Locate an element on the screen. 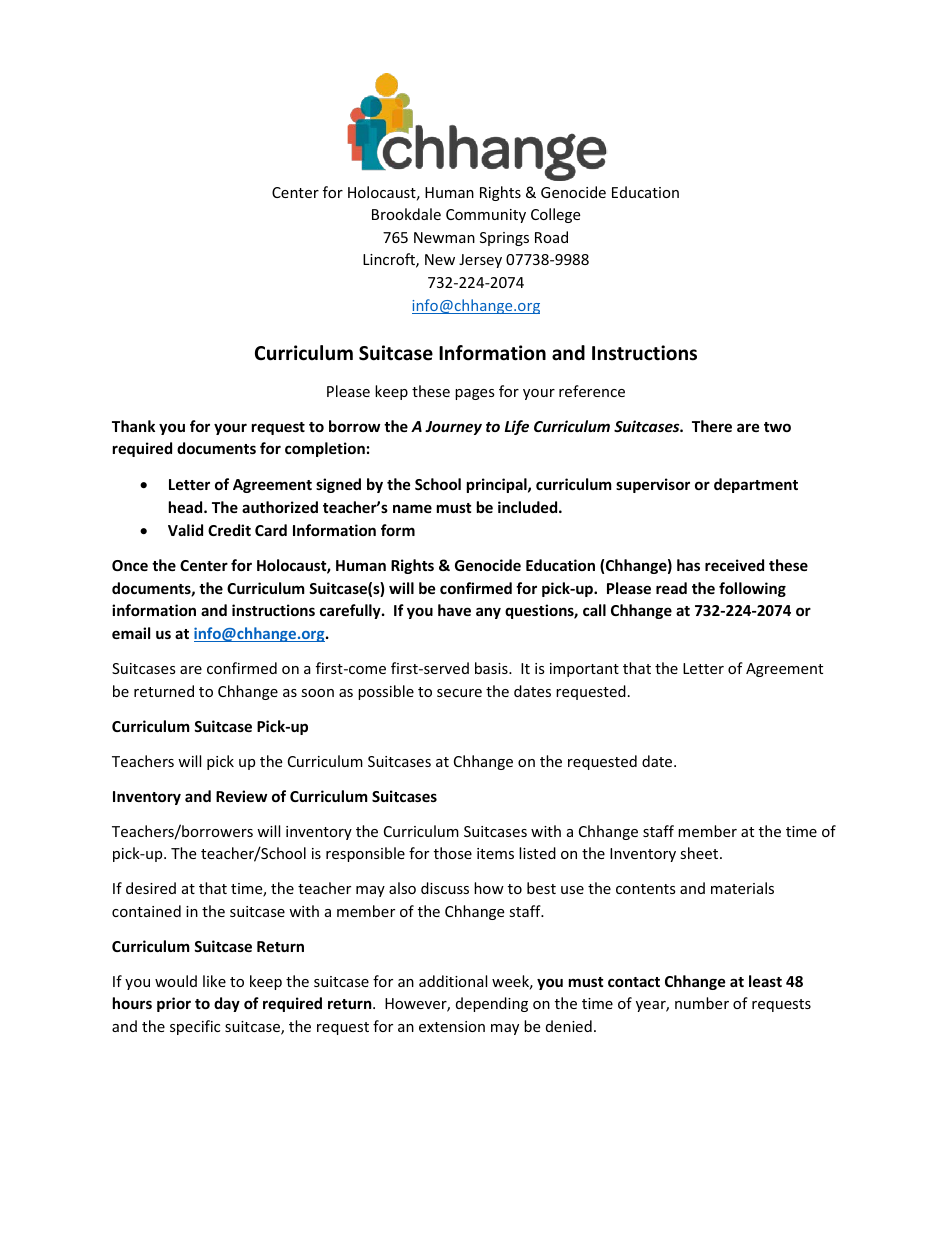  desired is located at coordinates (151, 888).
